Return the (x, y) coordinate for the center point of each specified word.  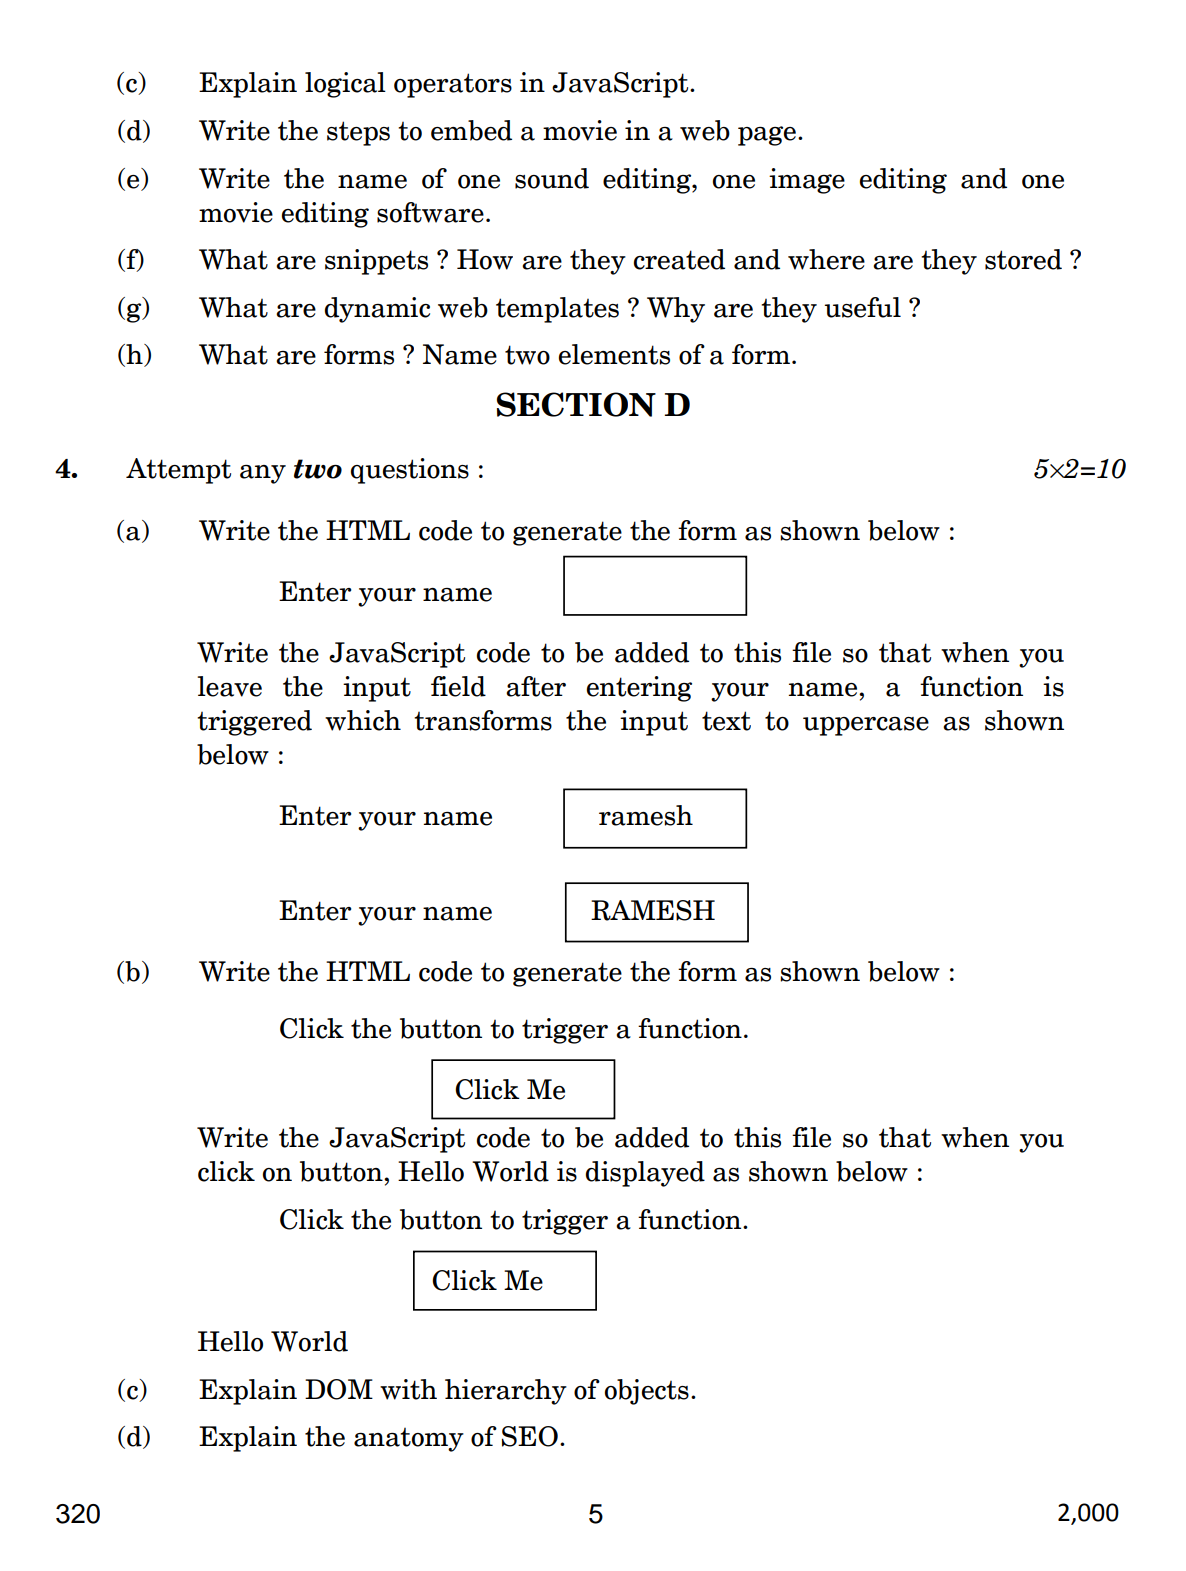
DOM (339, 1389)
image (807, 181)
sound (552, 178)
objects (647, 1392)
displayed (645, 1174)
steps (358, 133)
